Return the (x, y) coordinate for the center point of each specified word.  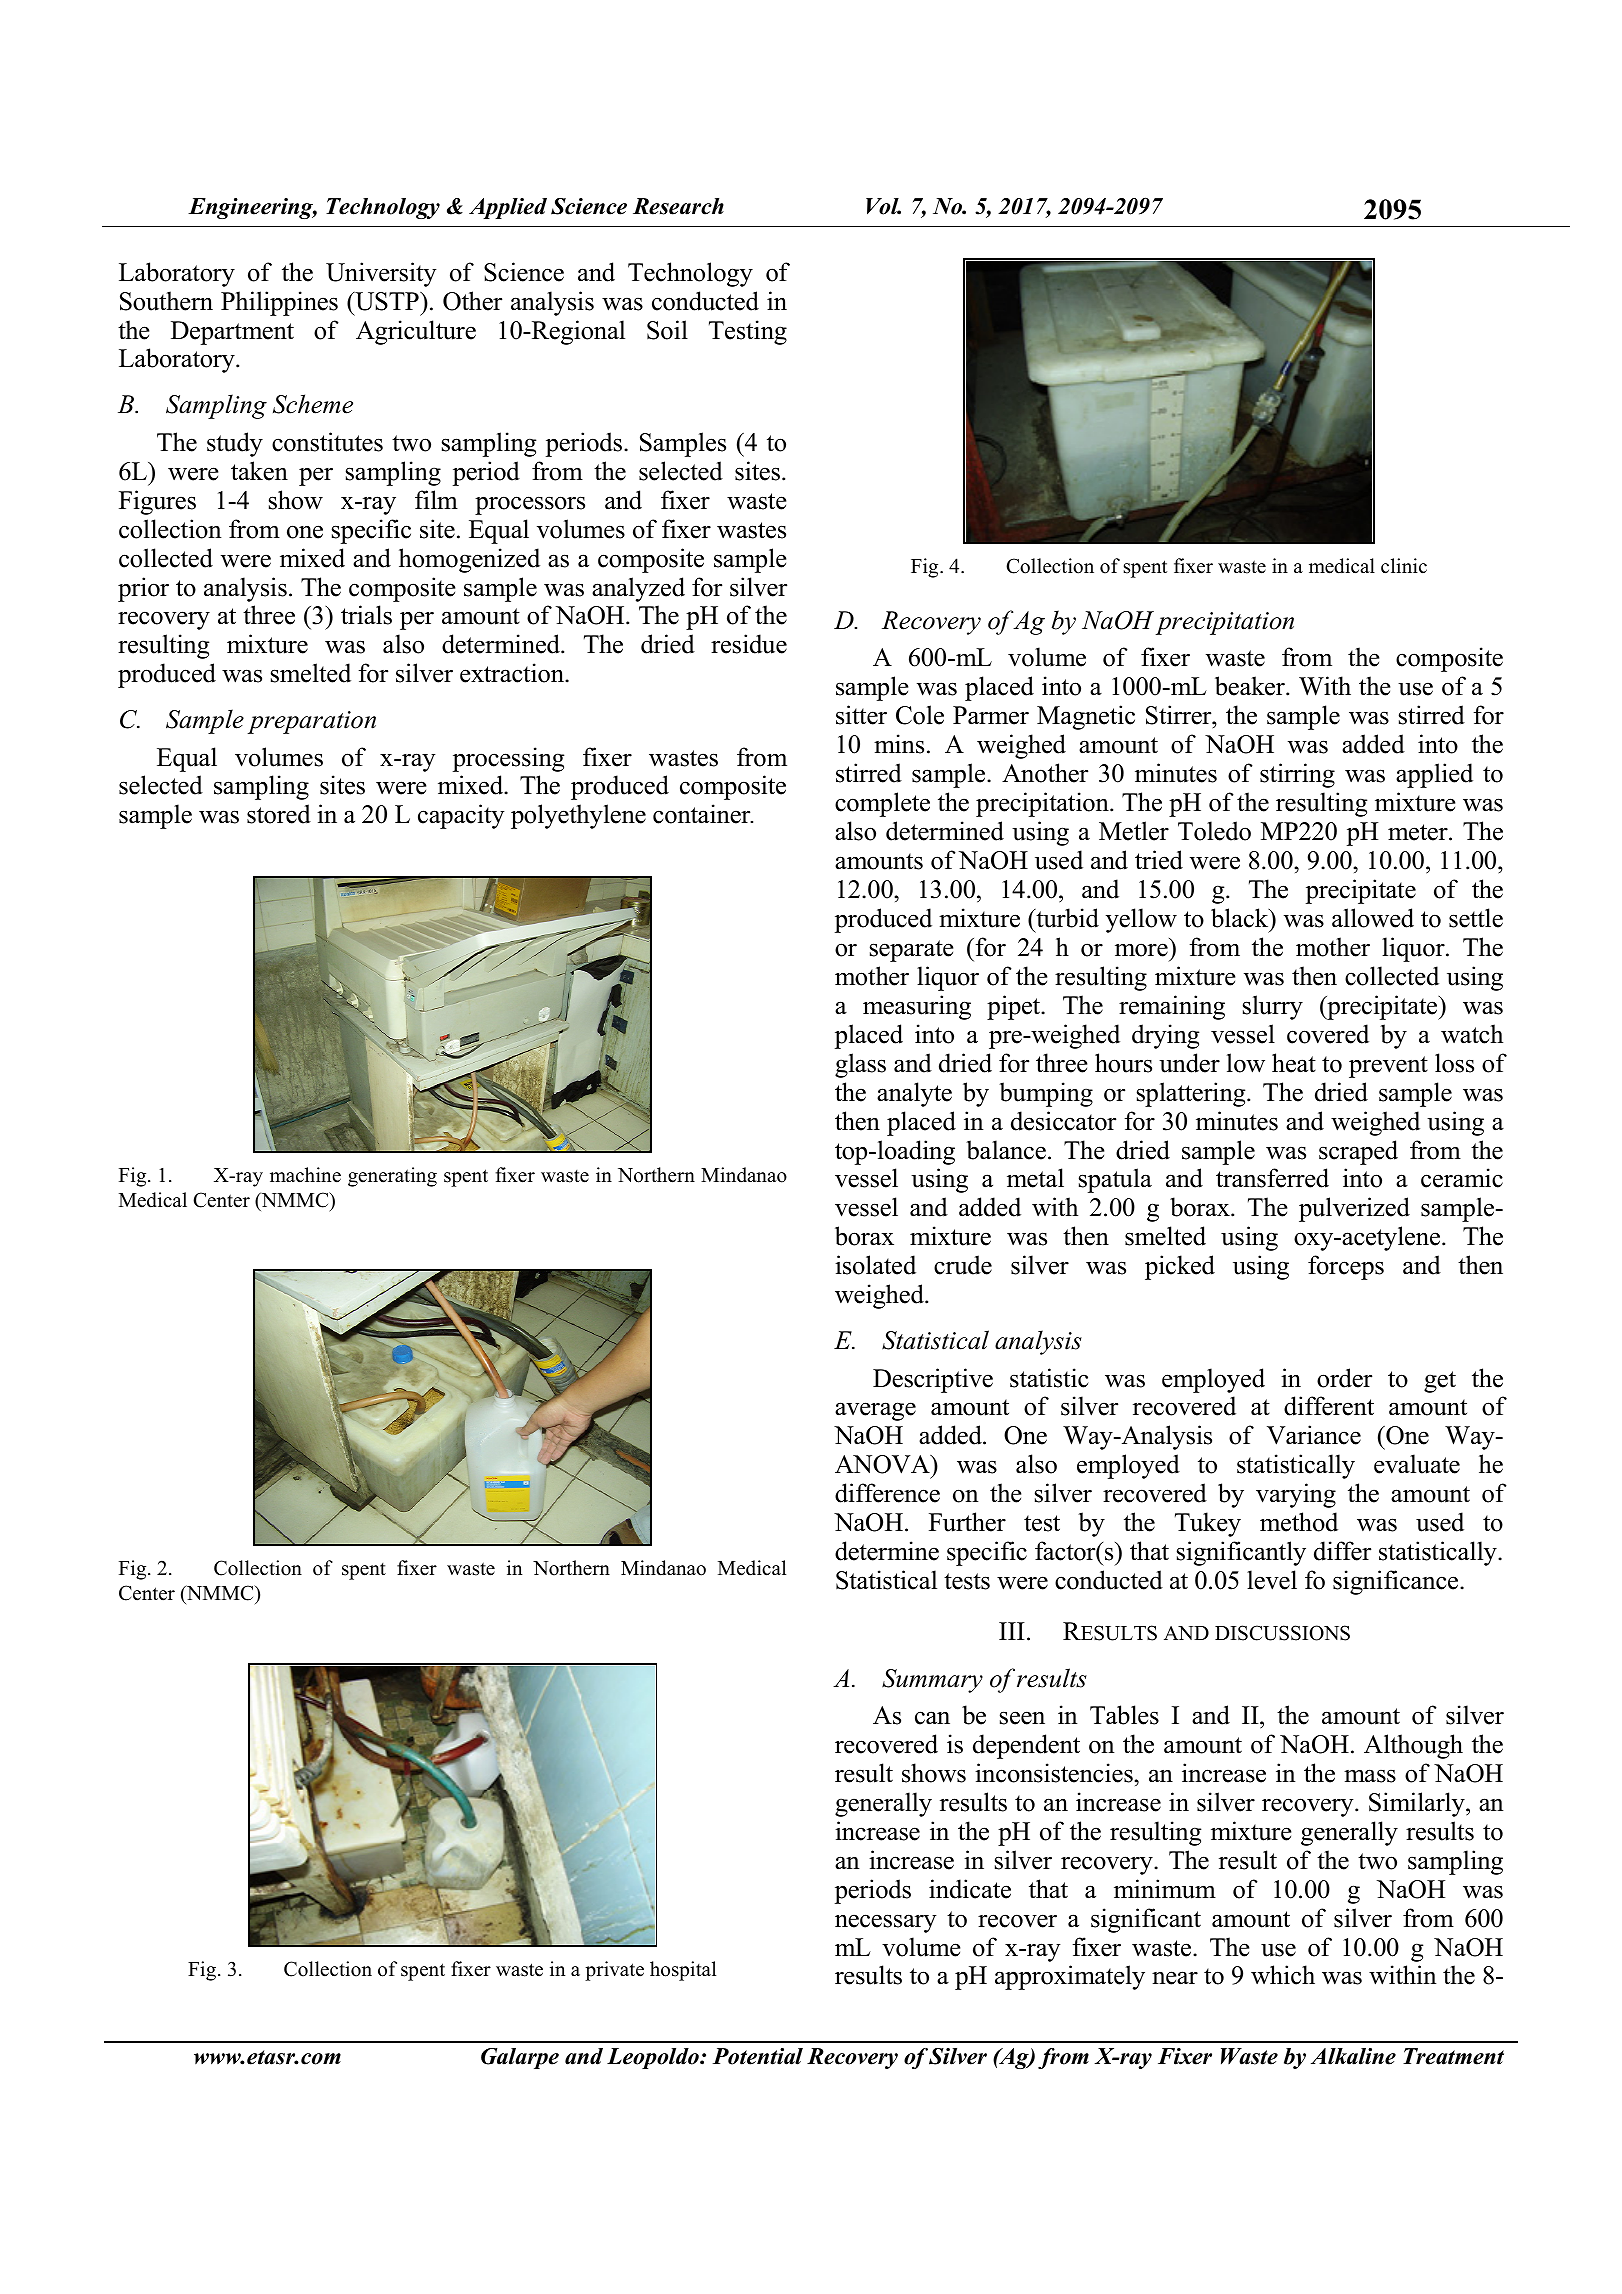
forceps (1346, 1267)
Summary (932, 1681)
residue (749, 644)
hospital (683, 1971)
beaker (1251, 686)
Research (678, 206)
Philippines (279, 303)
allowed (1373, 918)
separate (911, 951)
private (614, 1971)
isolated (875, 1265)
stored (279, 814)
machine (305, 1175)
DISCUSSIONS (1282, 1633)
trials (366, 615)
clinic (1404, 566)
